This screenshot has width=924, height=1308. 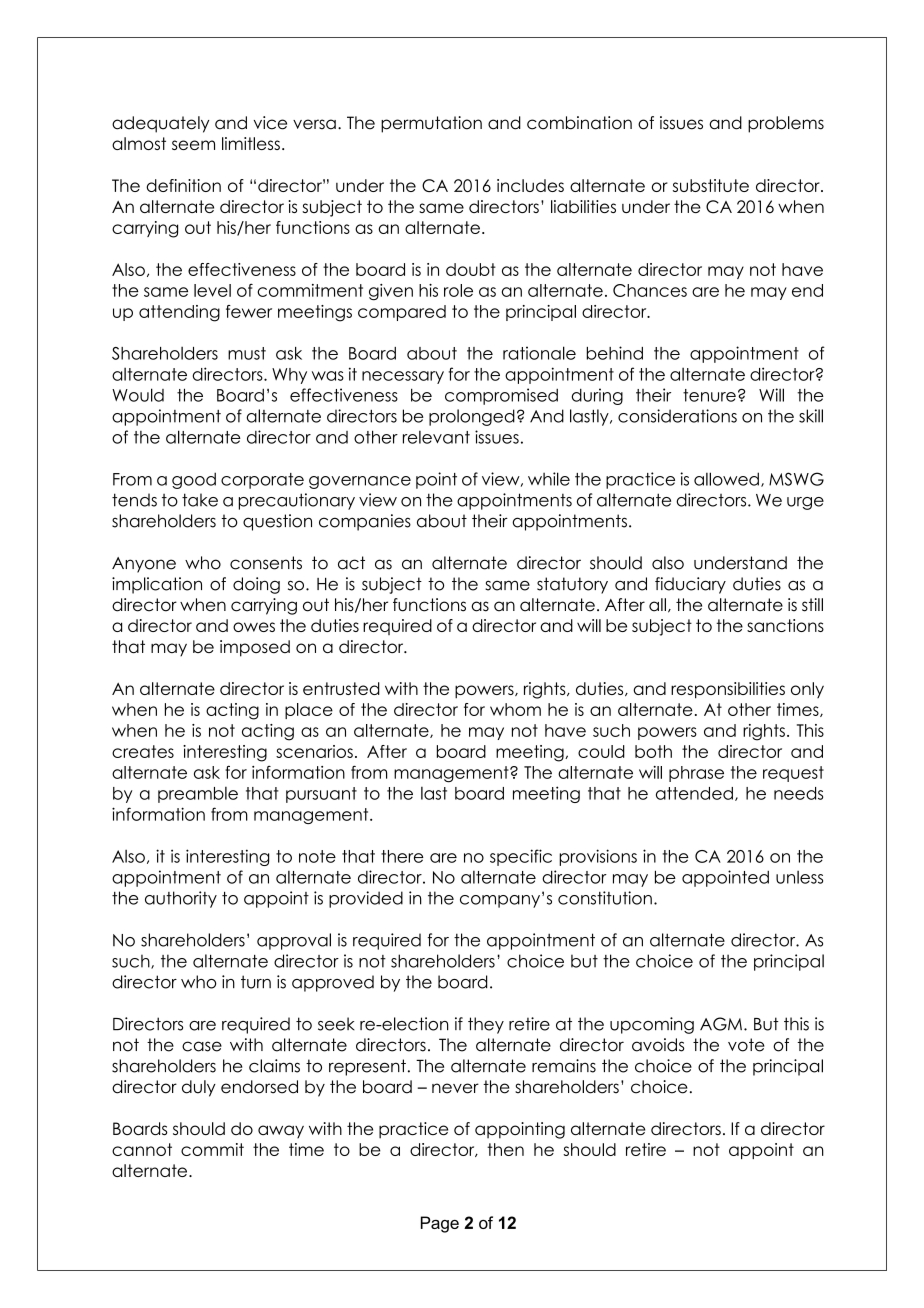 What do you see at coordinates (549, 479) in the screenshot?
I see `while` at bounding box center [549, 479].
